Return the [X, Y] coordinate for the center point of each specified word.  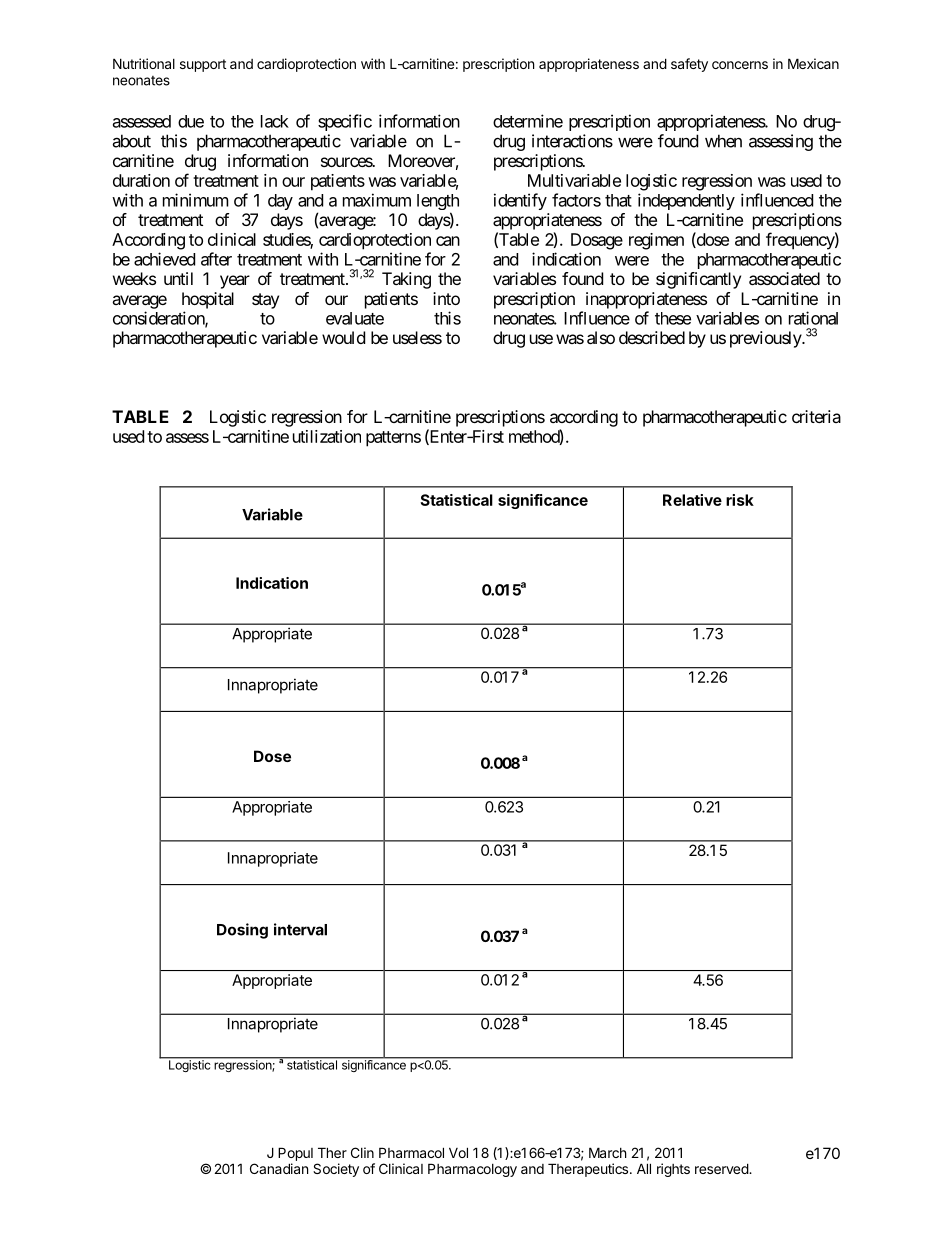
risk [740, 500]
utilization [327, 436]
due [191, 121]
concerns [740, 65]
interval [300, 929]
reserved [722, 1168]
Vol [458, 1152]
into [446, 298]
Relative [692, 500]
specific [345, 122]
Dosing [242, 931]
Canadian [279, 1168]
